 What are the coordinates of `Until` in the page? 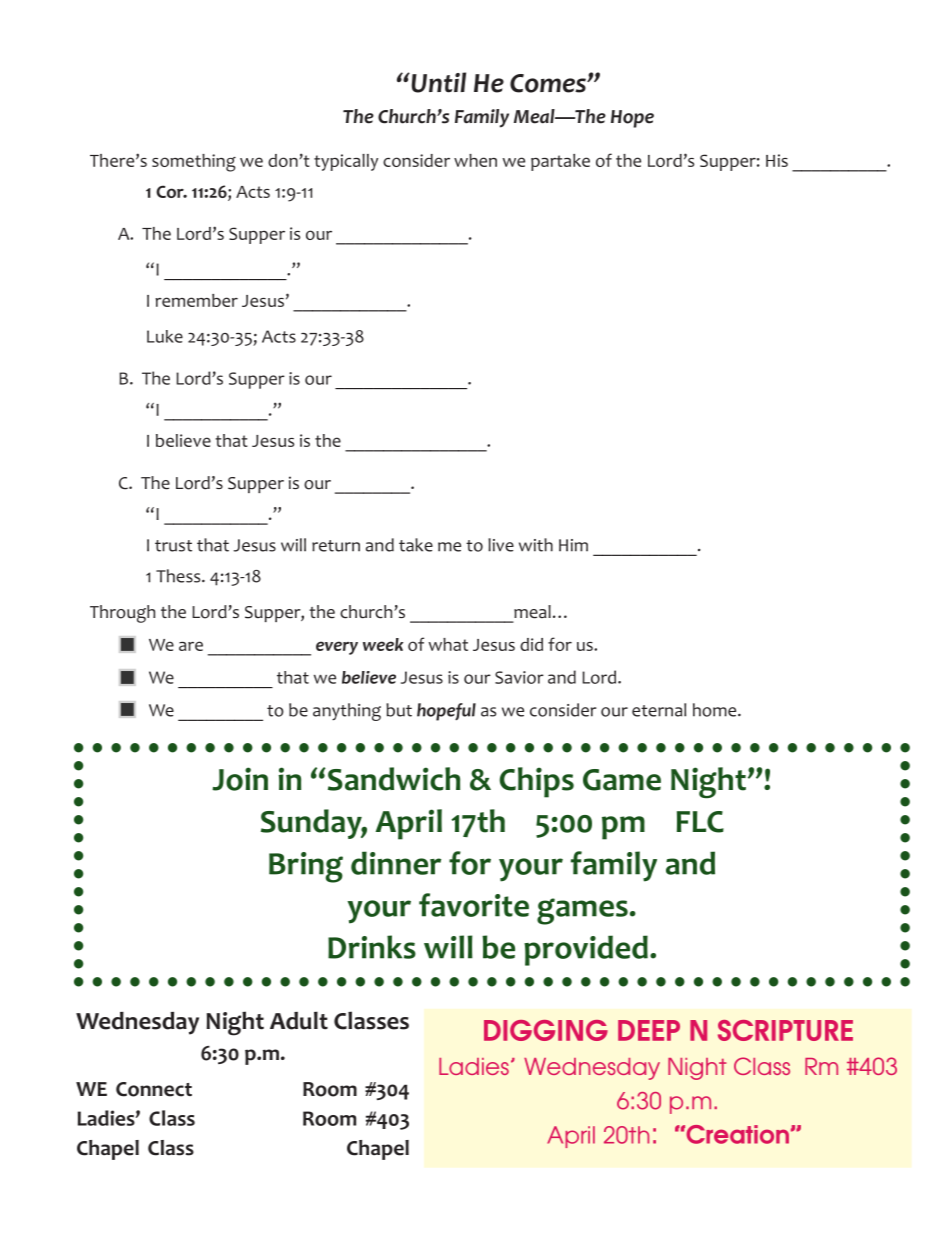 It's located at (437, 82).
